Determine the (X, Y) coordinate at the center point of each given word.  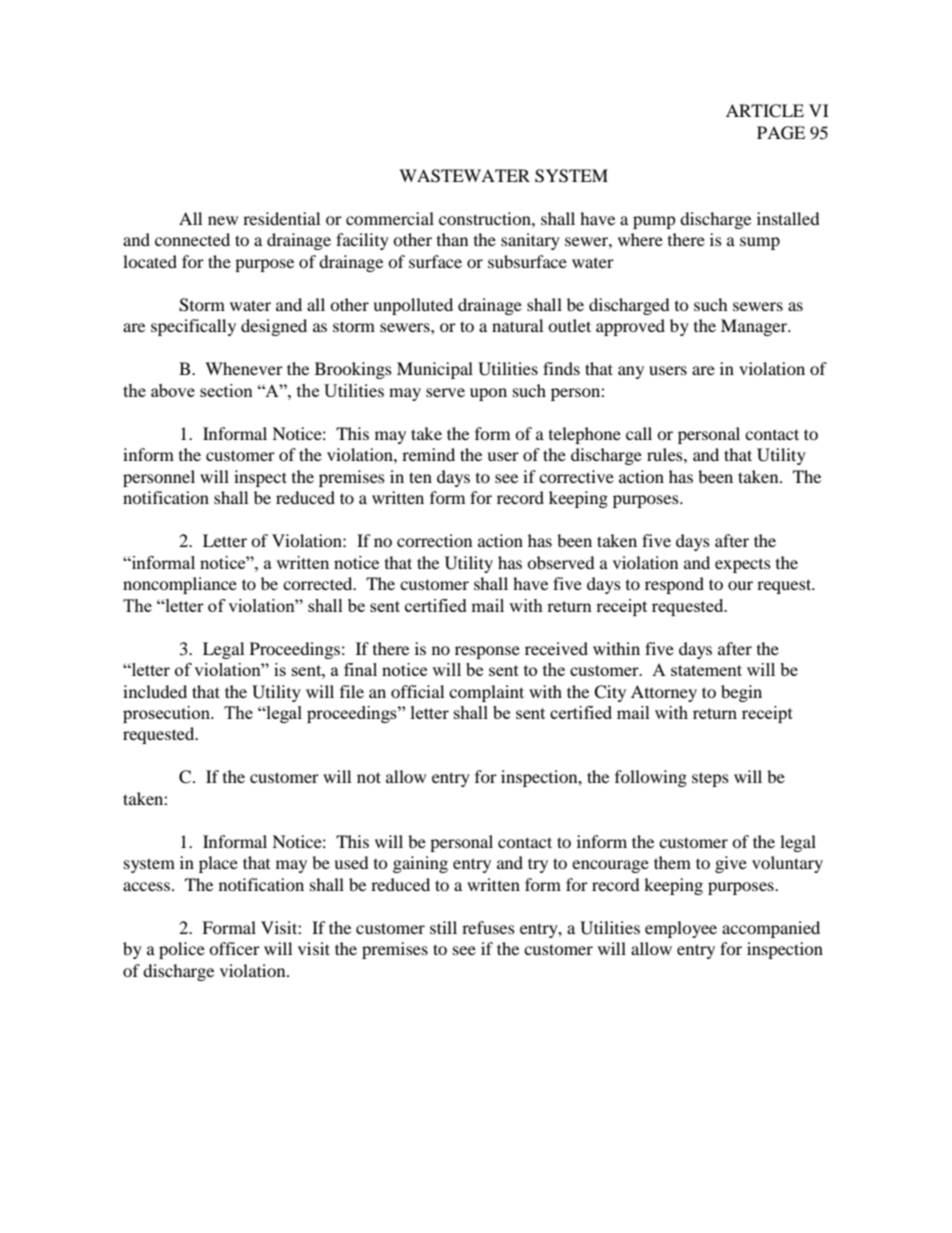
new (223, 220)
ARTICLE (765, 111)
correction (434, 540)
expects (743, 566)
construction (486, 218)
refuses (488, 927)
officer (234, 948)
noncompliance (180, 585)
